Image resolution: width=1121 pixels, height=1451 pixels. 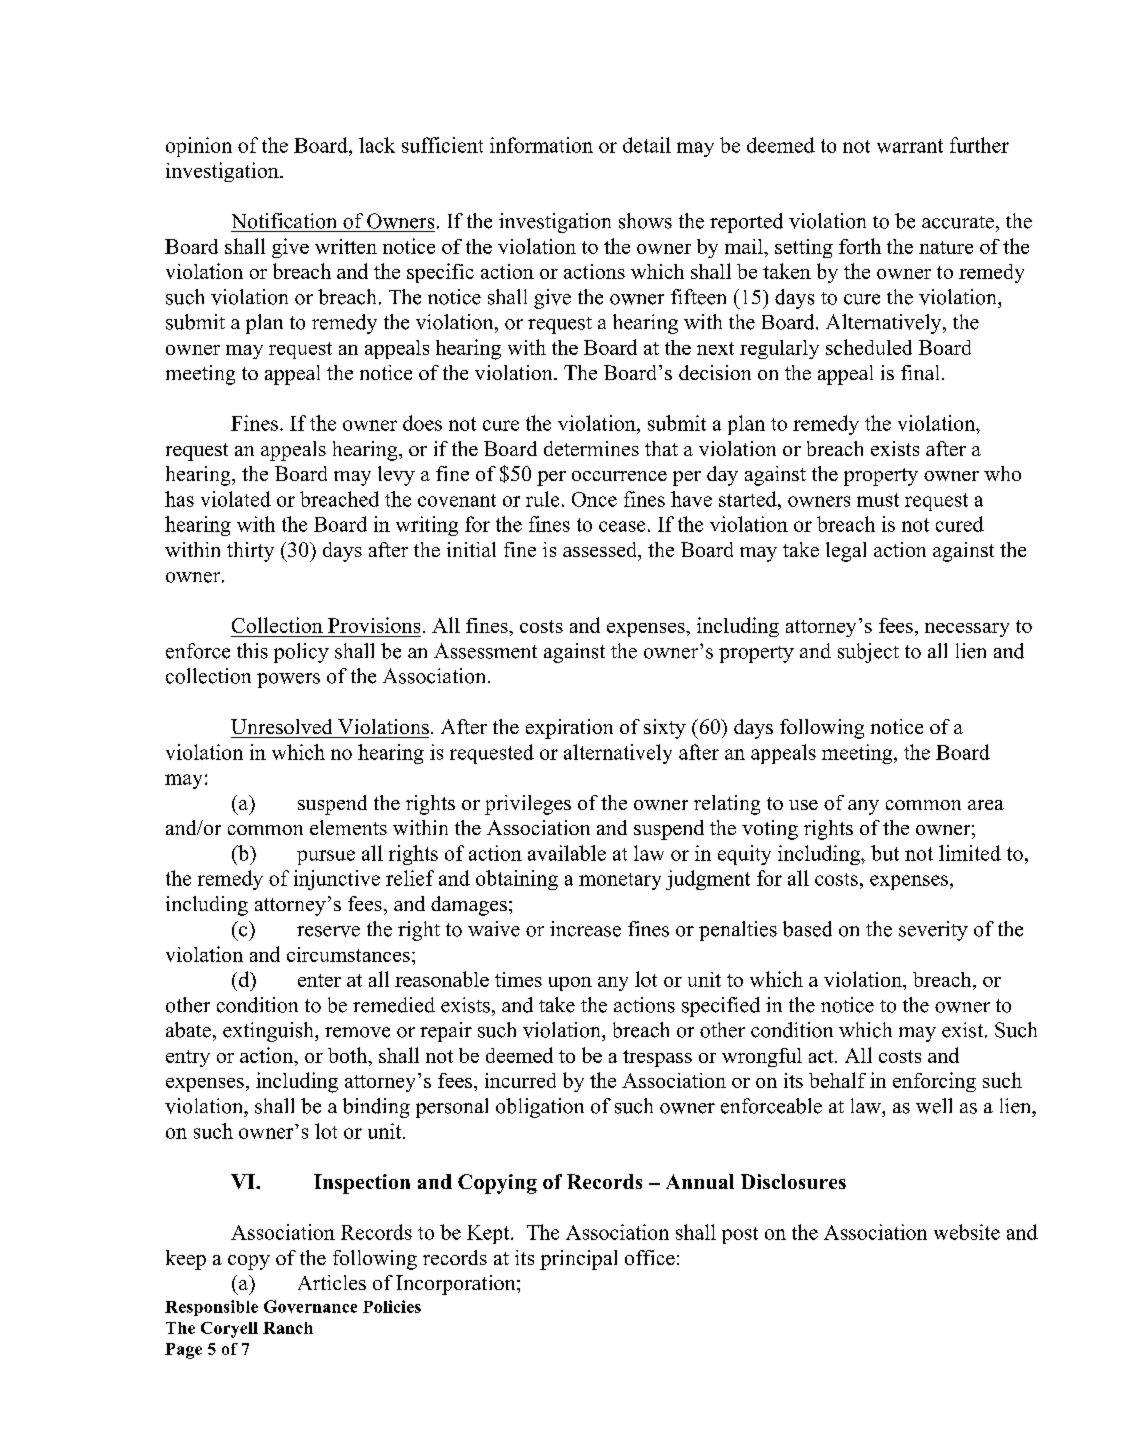 I want to click on severity, so click(x=933, y=931).
